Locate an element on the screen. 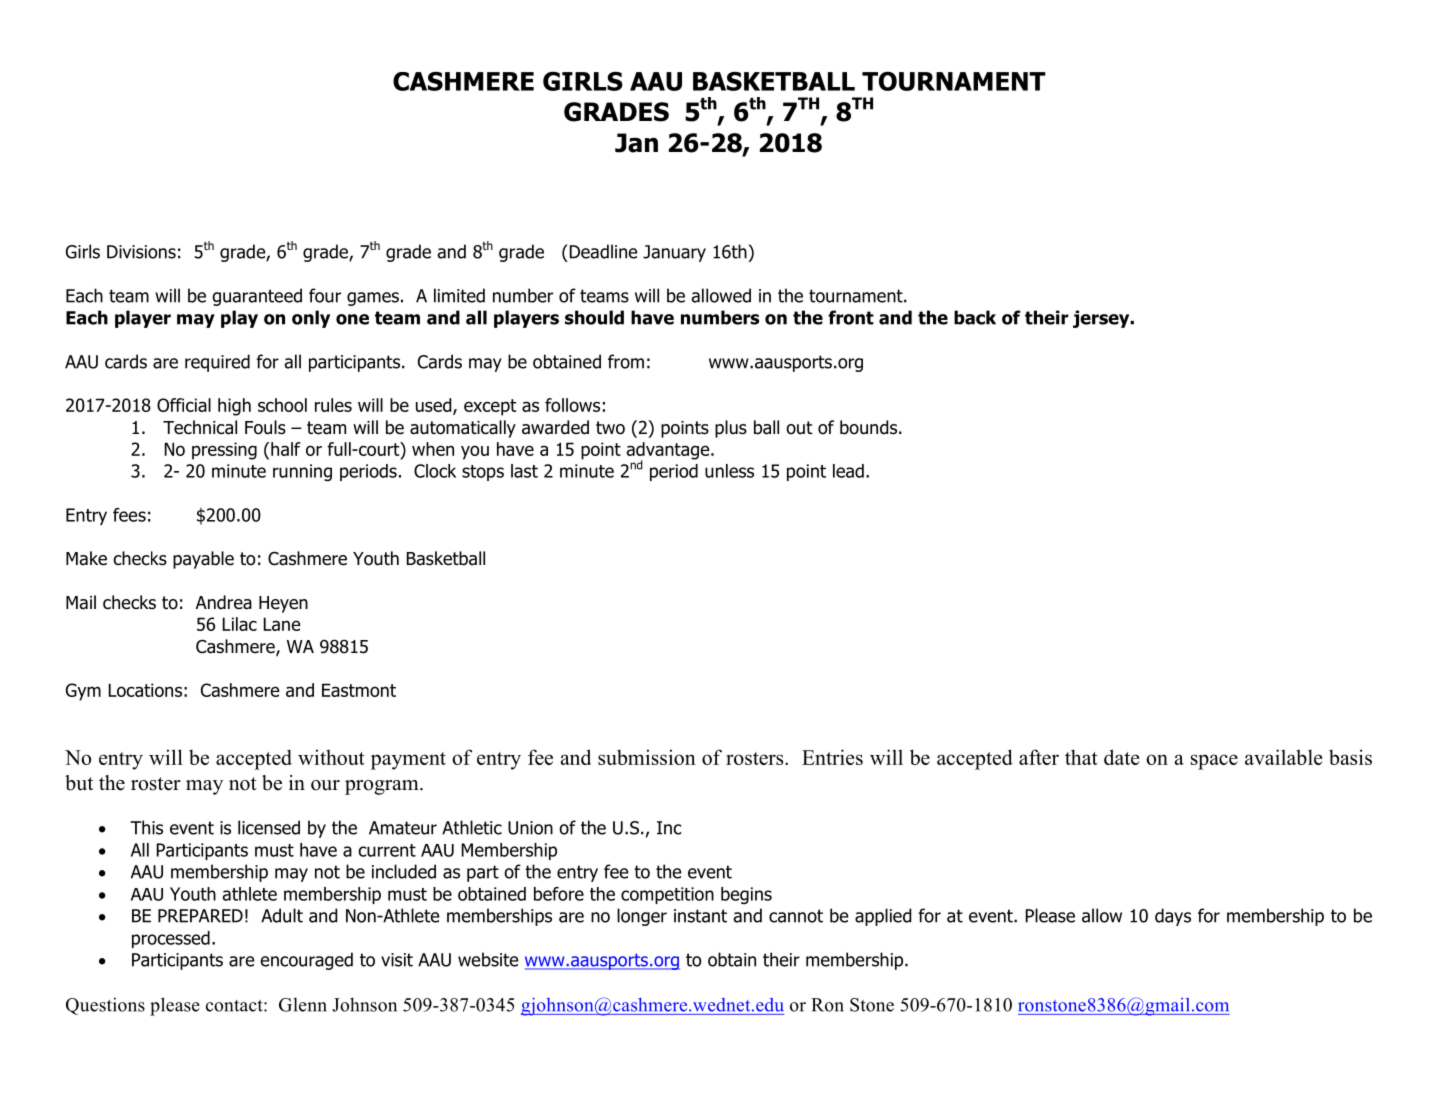  guaranteed is located at coordinates (257, 297).
